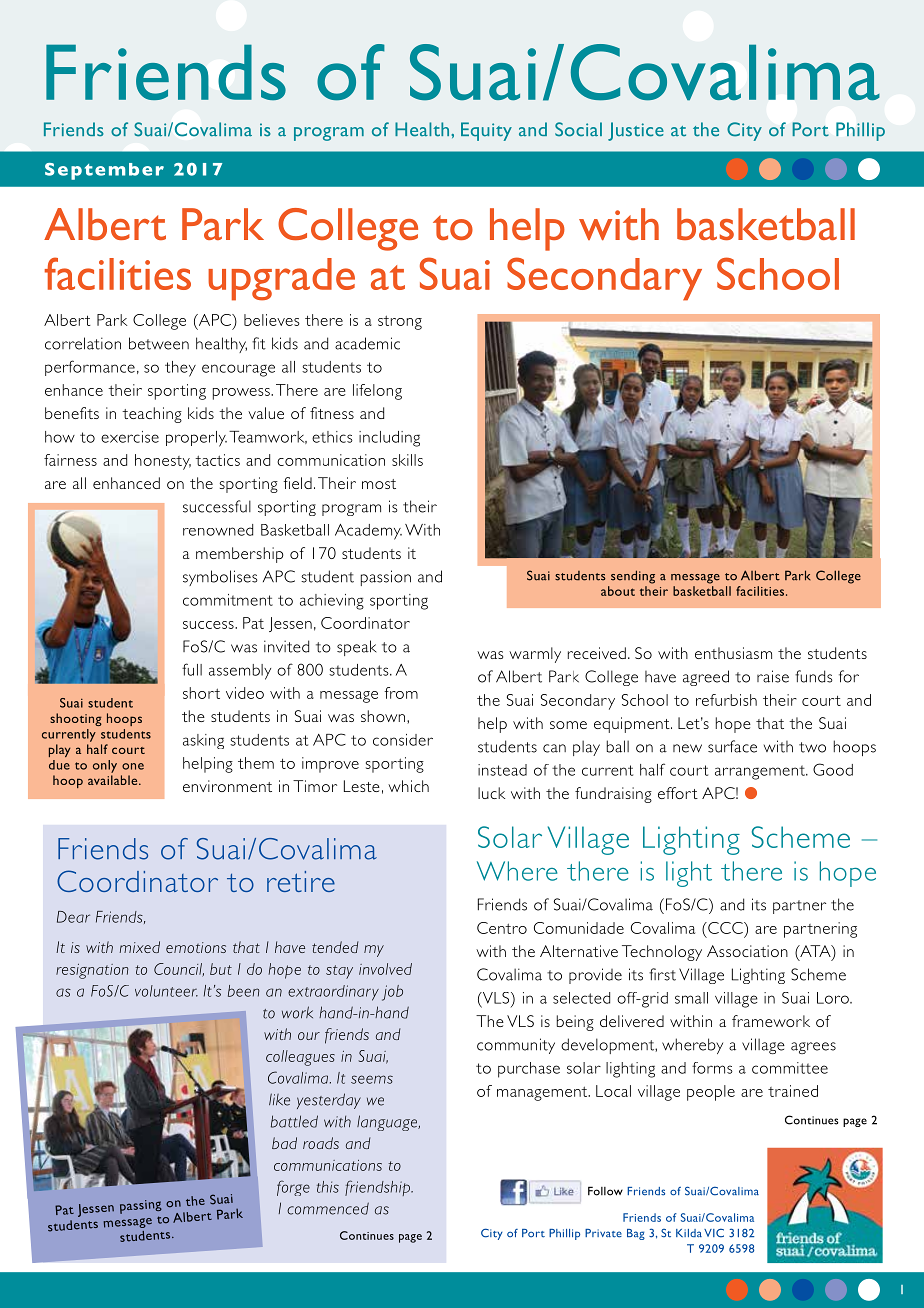 Image resolution: width=924 pixels, height=1308 pixels. I want to click on Equity, so click(486, 131).
